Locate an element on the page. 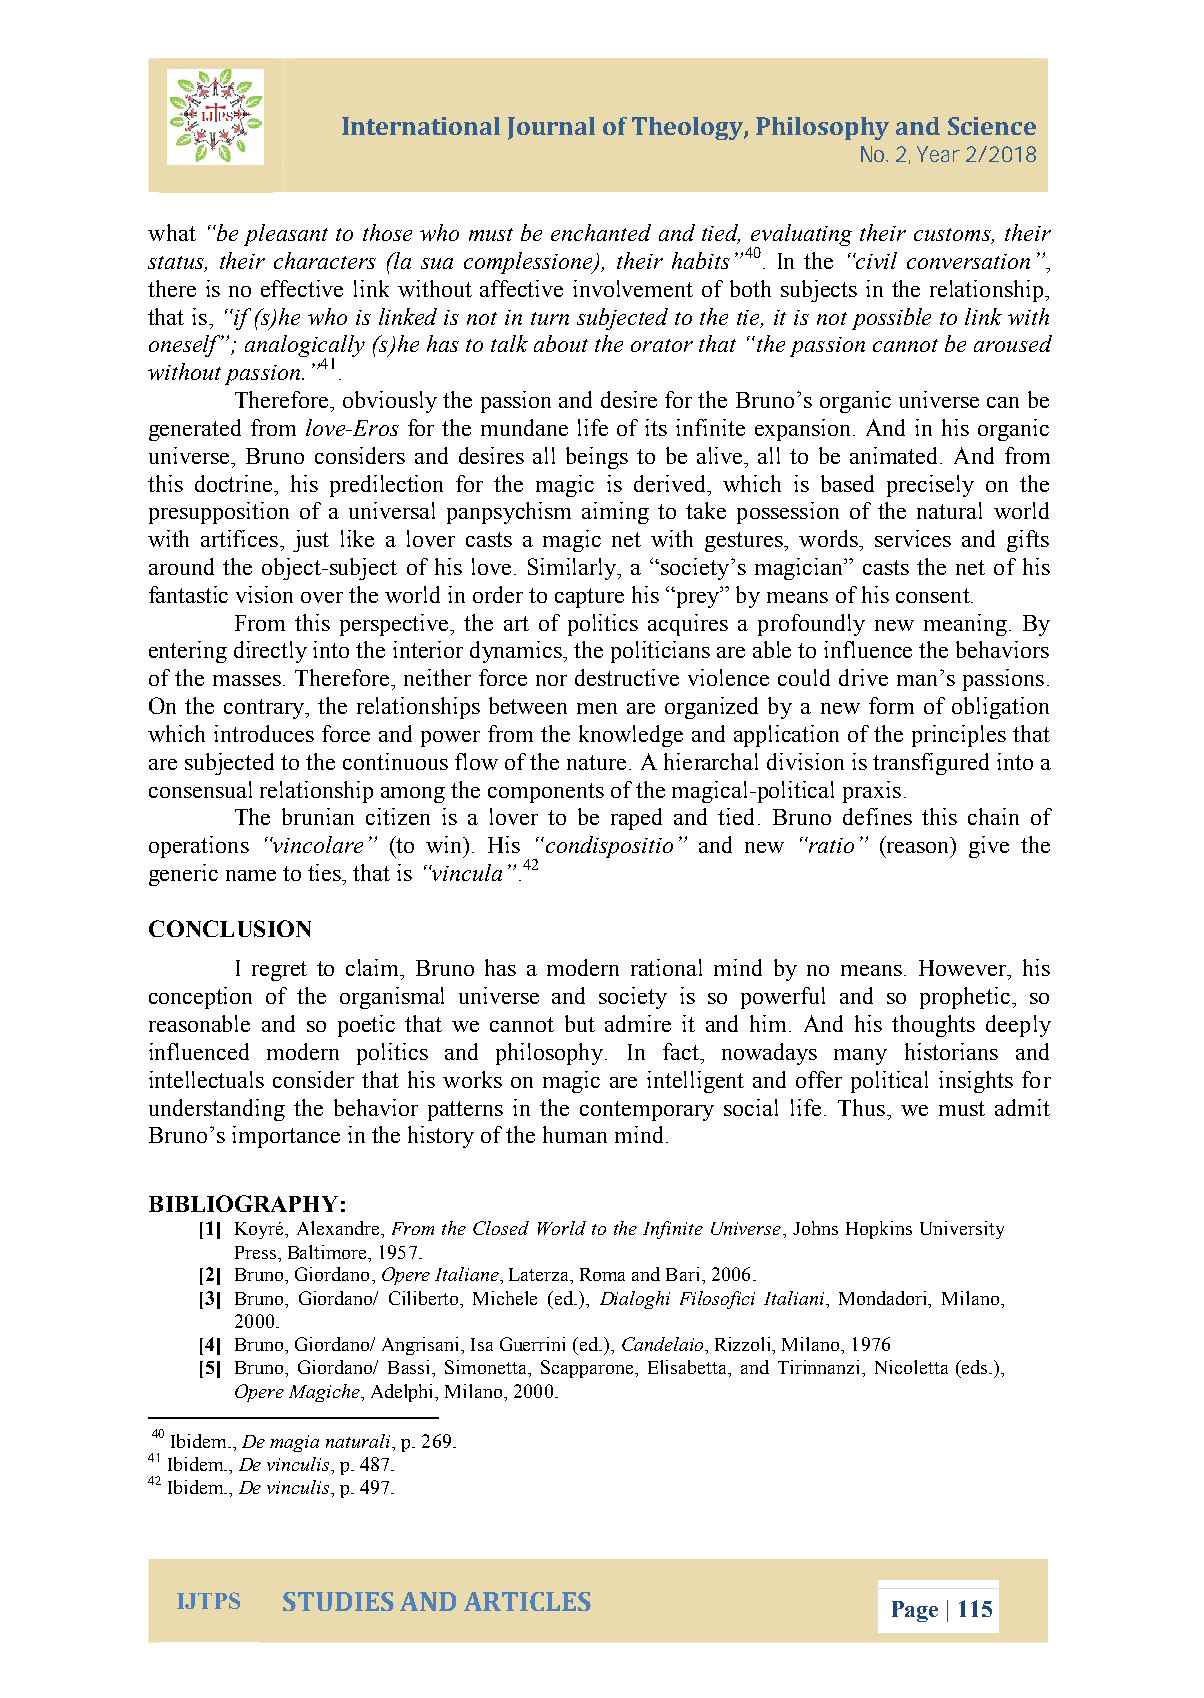  directly is located at coordinates (270, 652).
